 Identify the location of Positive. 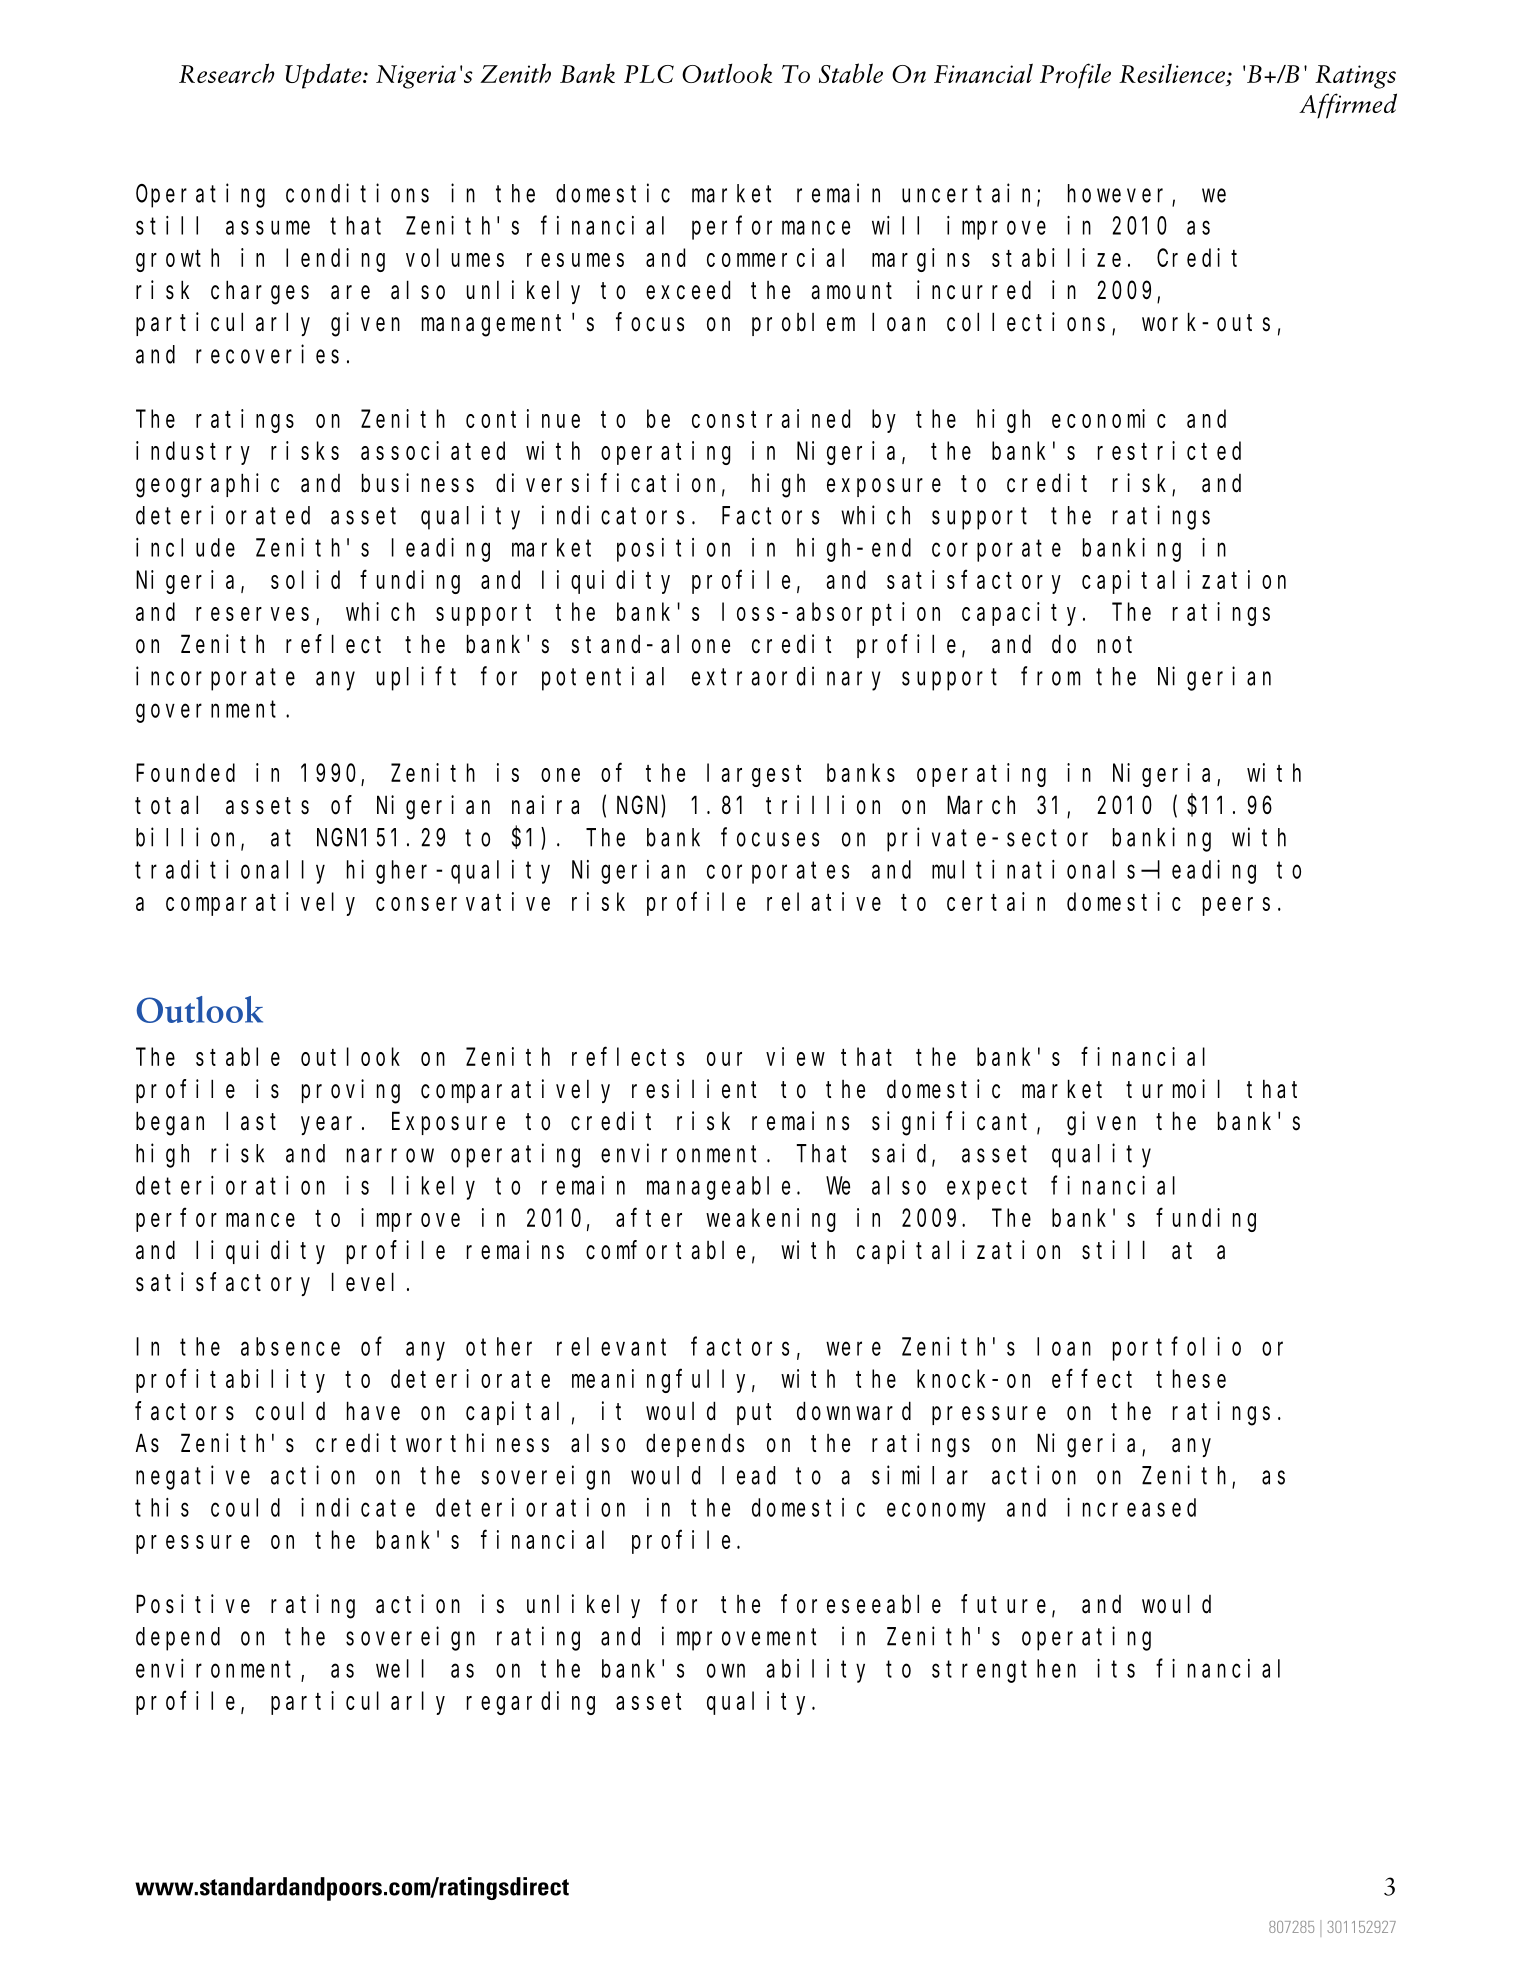
(193, 1604).
